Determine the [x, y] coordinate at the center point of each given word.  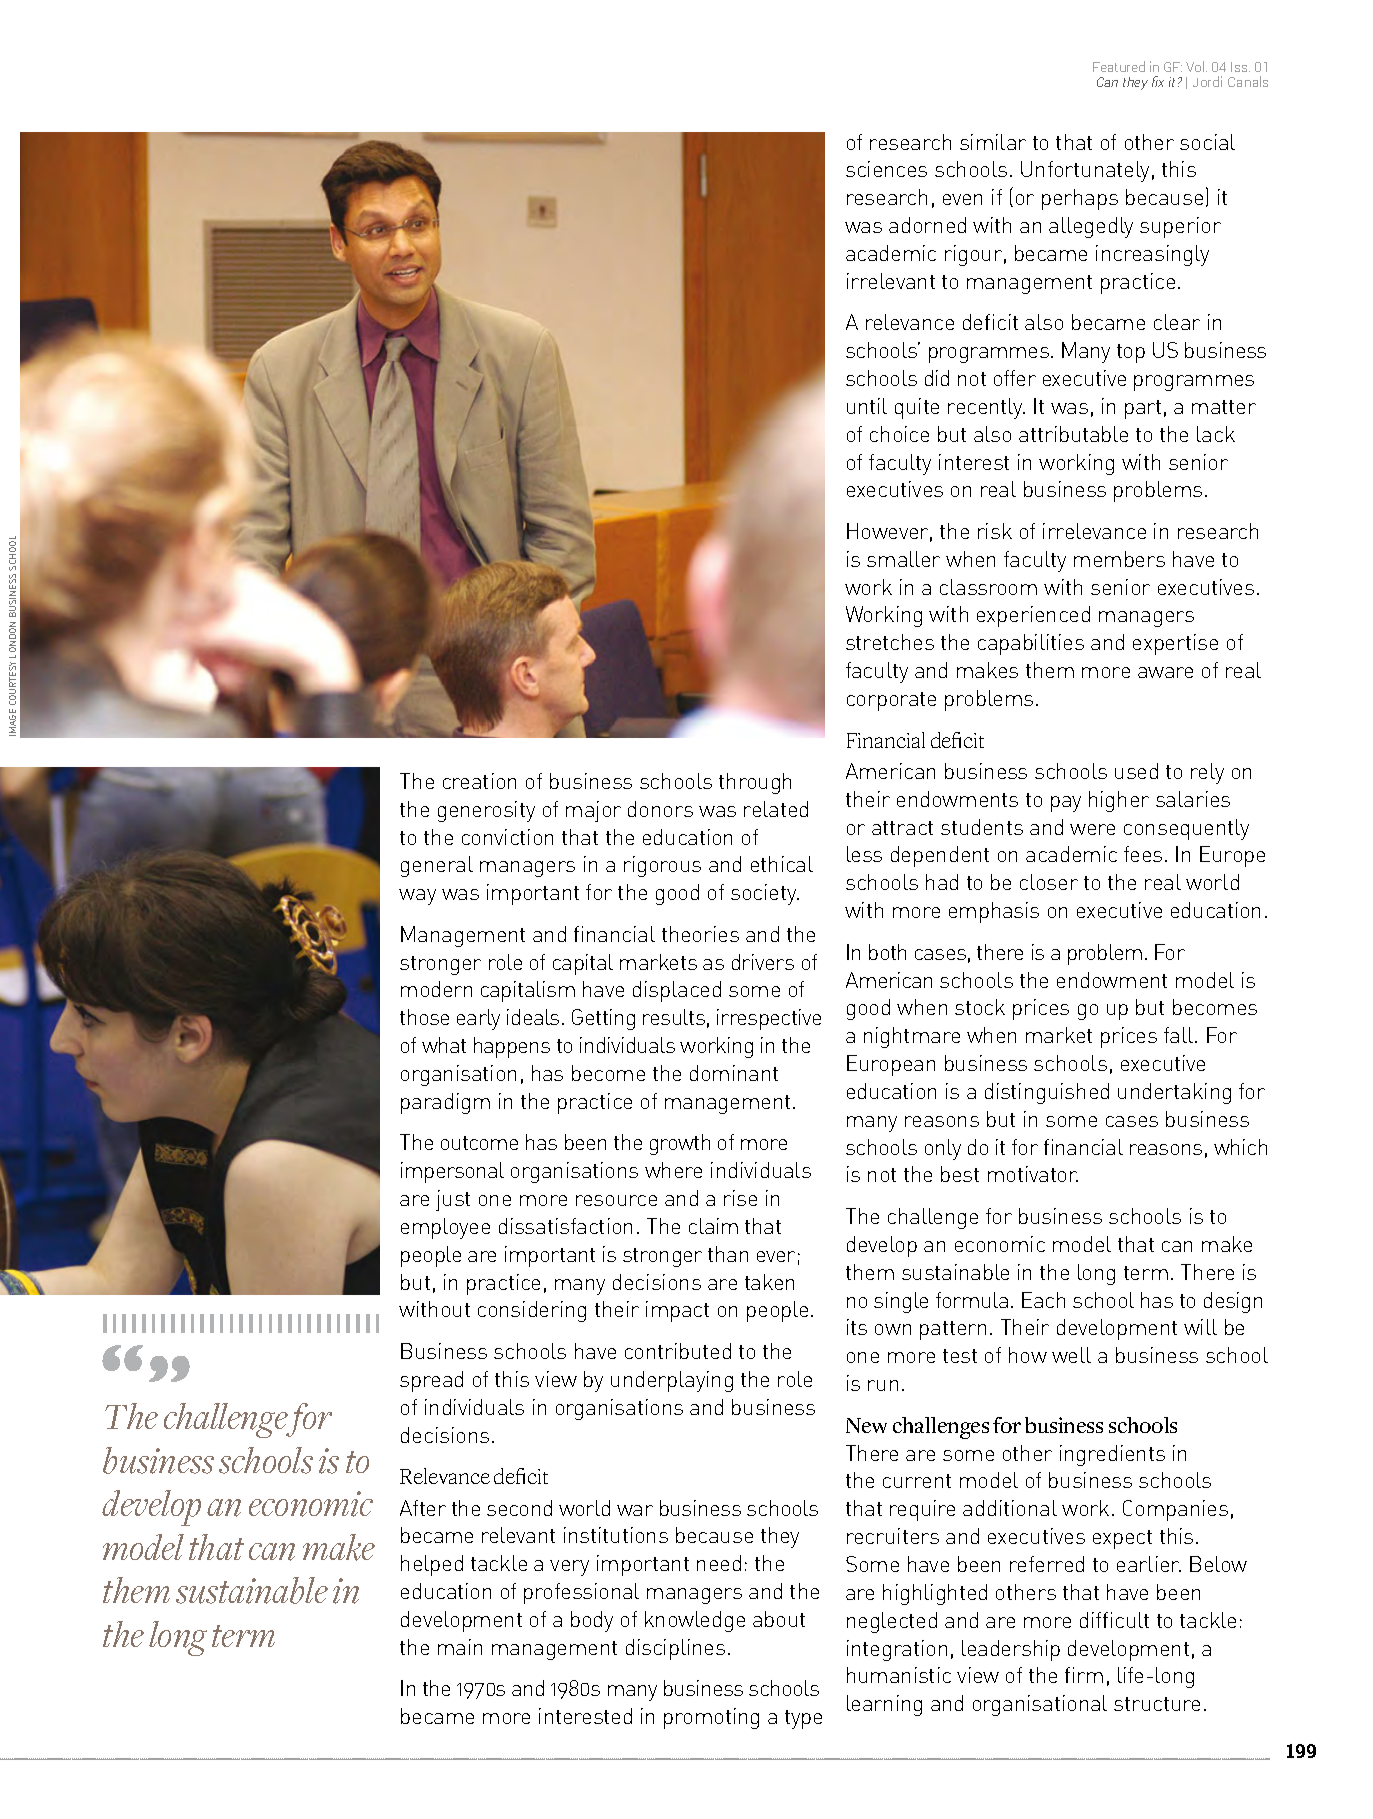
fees [1143, 854]
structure [1157, 1704]
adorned [927, 225]
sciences [886, 169]
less [864, 854]
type [803, 1719]
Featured [1119, 66]
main [460, 1647]
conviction [507, 837]
